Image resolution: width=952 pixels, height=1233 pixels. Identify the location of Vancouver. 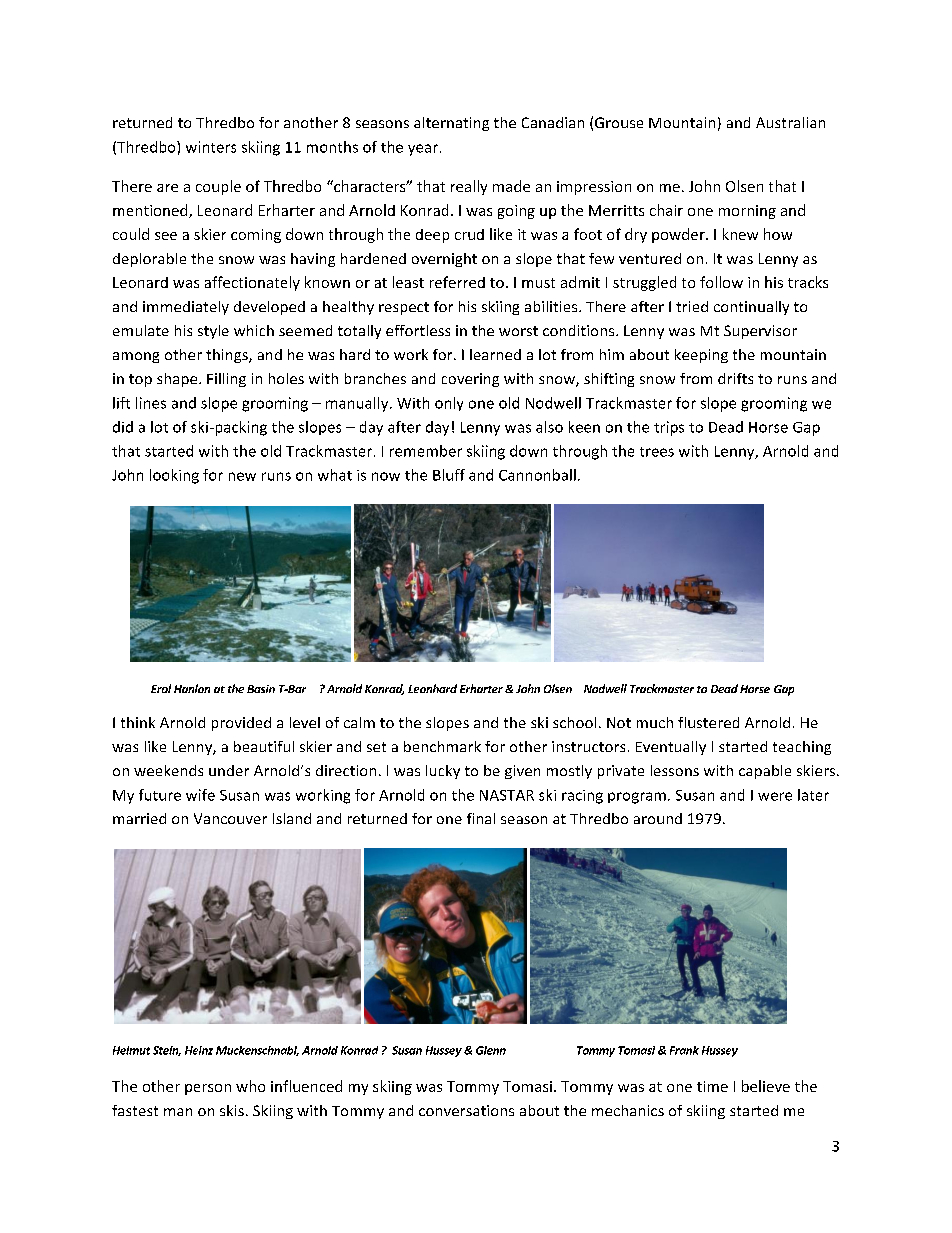
(230, 818).
